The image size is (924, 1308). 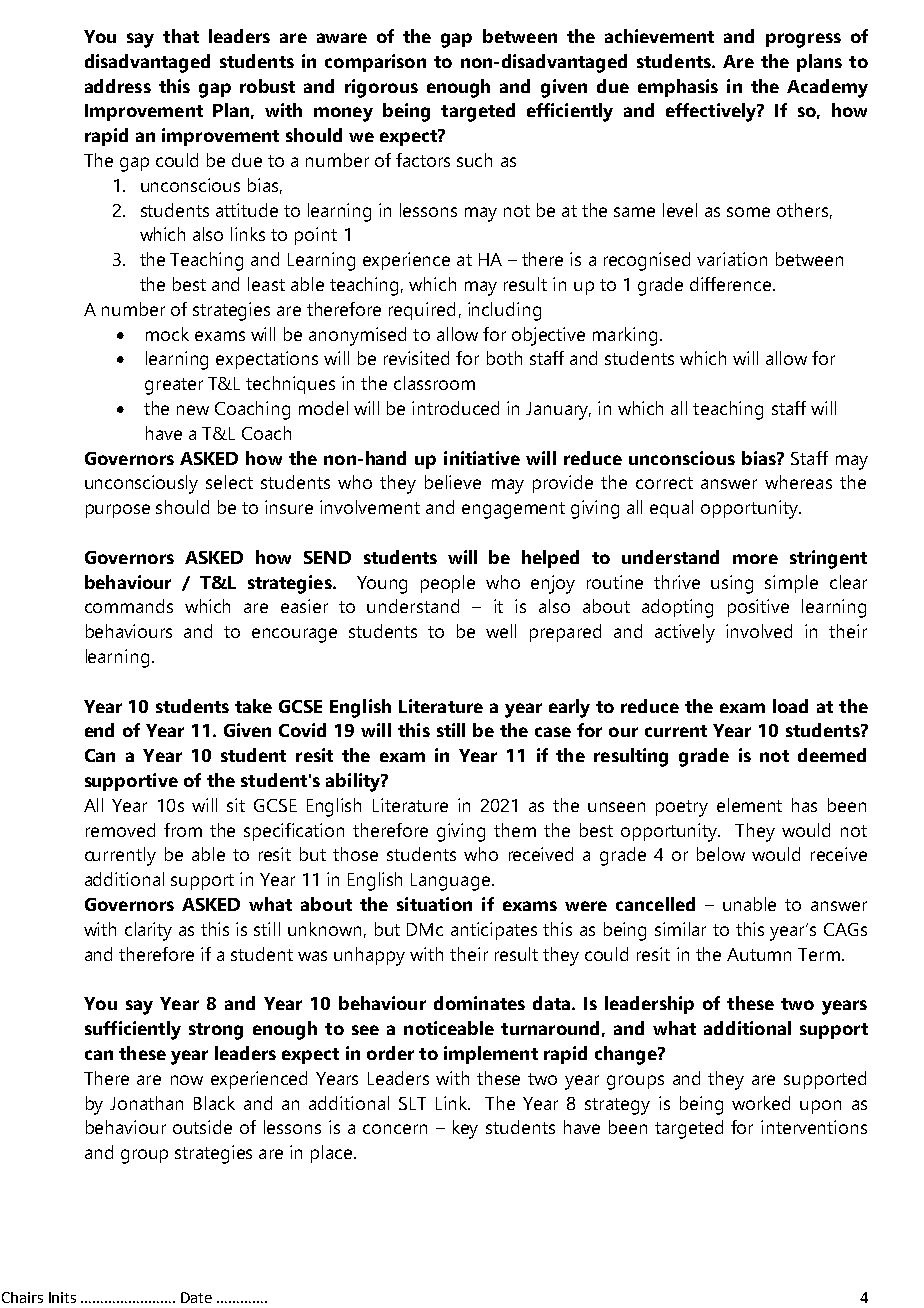 What do you see at coordinates (678, 88) in the screenshot?
I see `emphasis` at bounding box center [678, 88].
